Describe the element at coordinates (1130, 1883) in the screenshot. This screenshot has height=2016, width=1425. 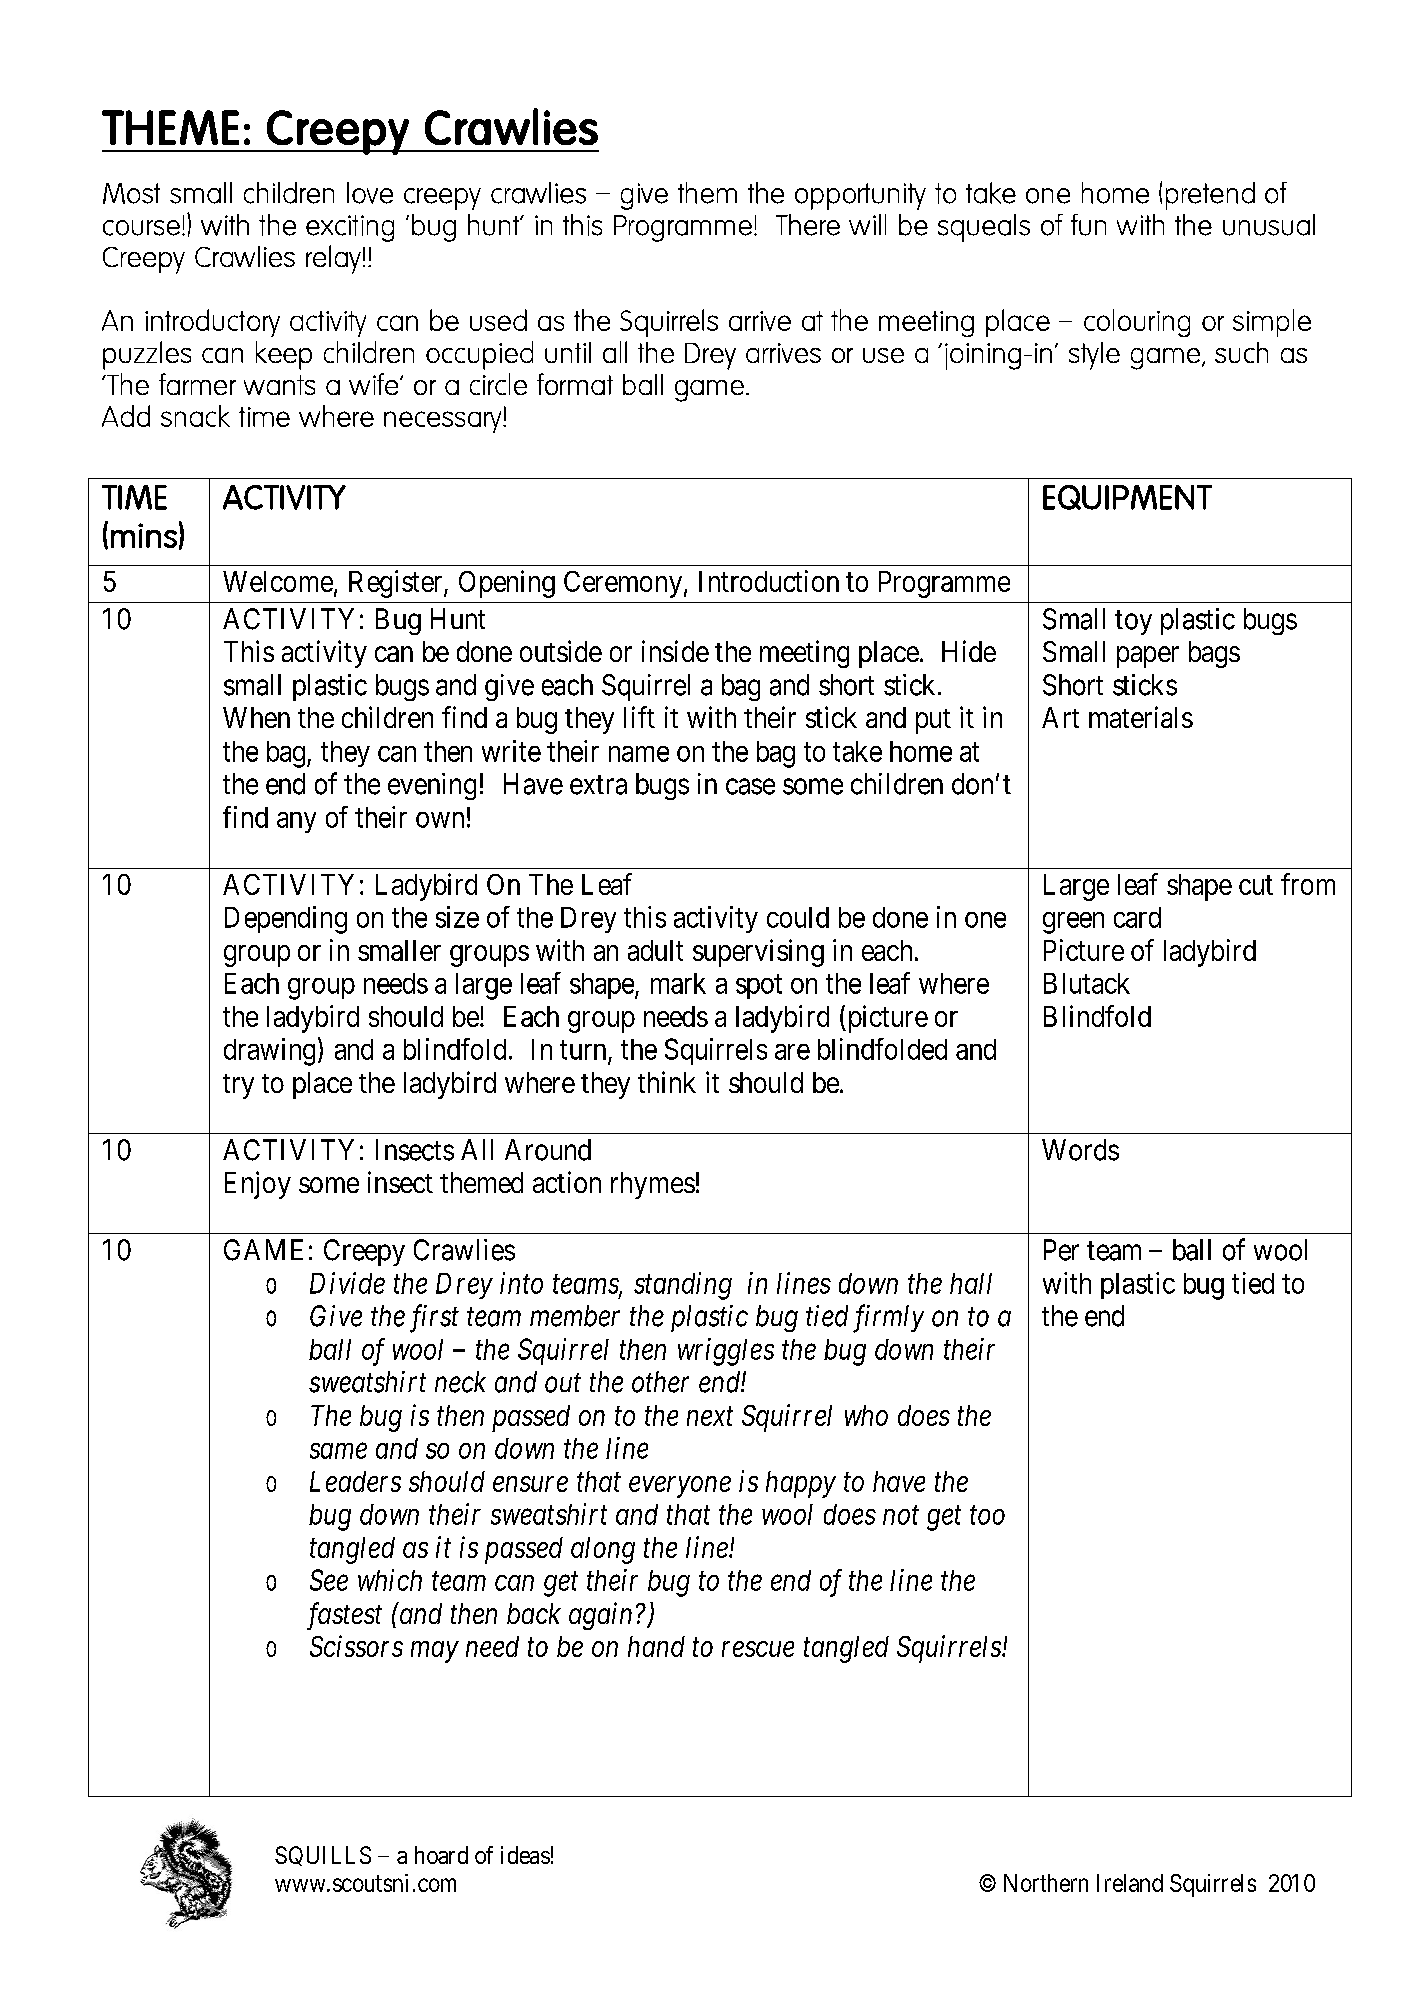
I see `Ireland` at that location.
